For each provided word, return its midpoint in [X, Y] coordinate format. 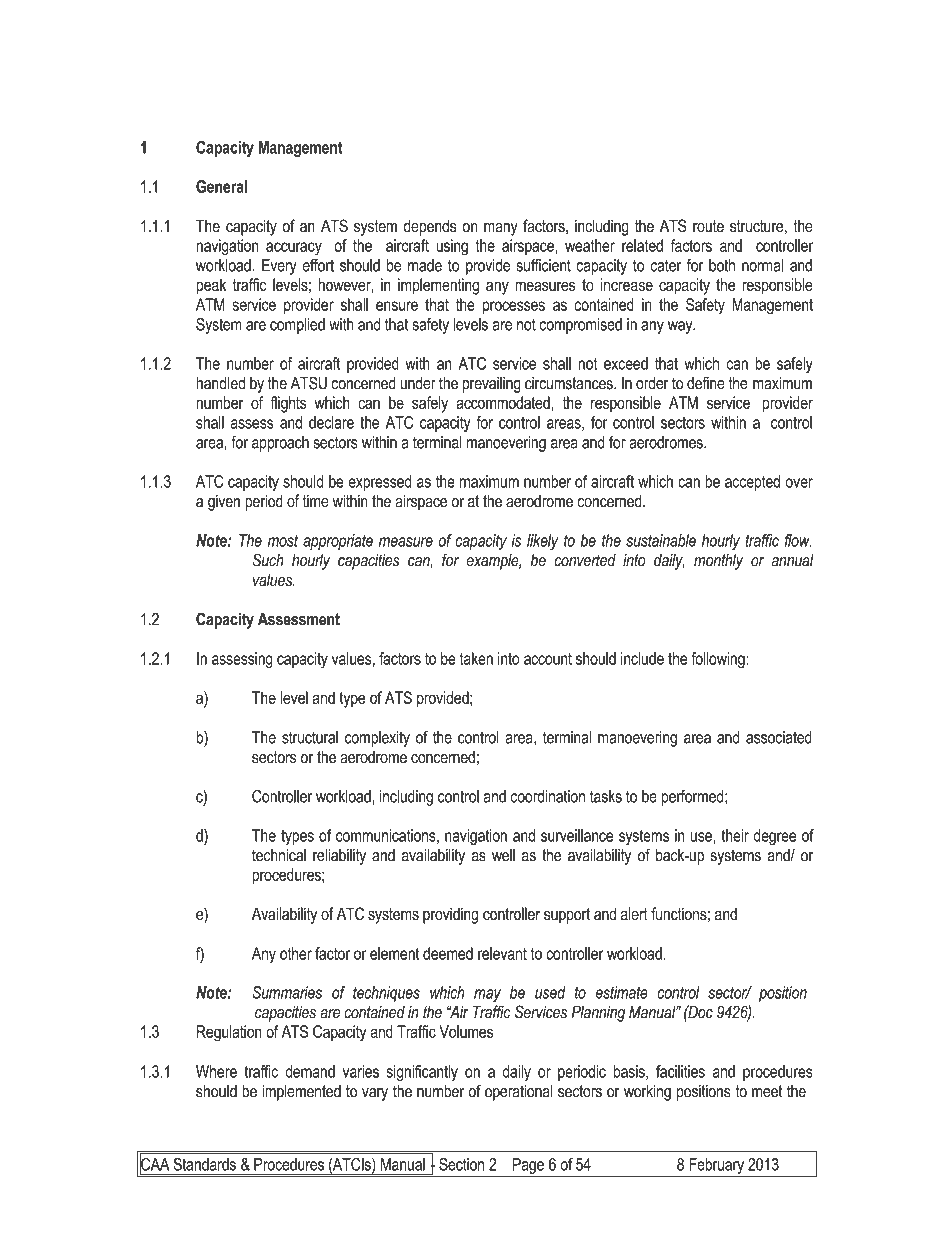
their [735, 835]
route [708, 226]
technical [279, 855]
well [503, 855]
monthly [718, 561]
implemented [301, 1092]
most [283, 541]
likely [542, 542]
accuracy [294, 249]
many [501, 229]
